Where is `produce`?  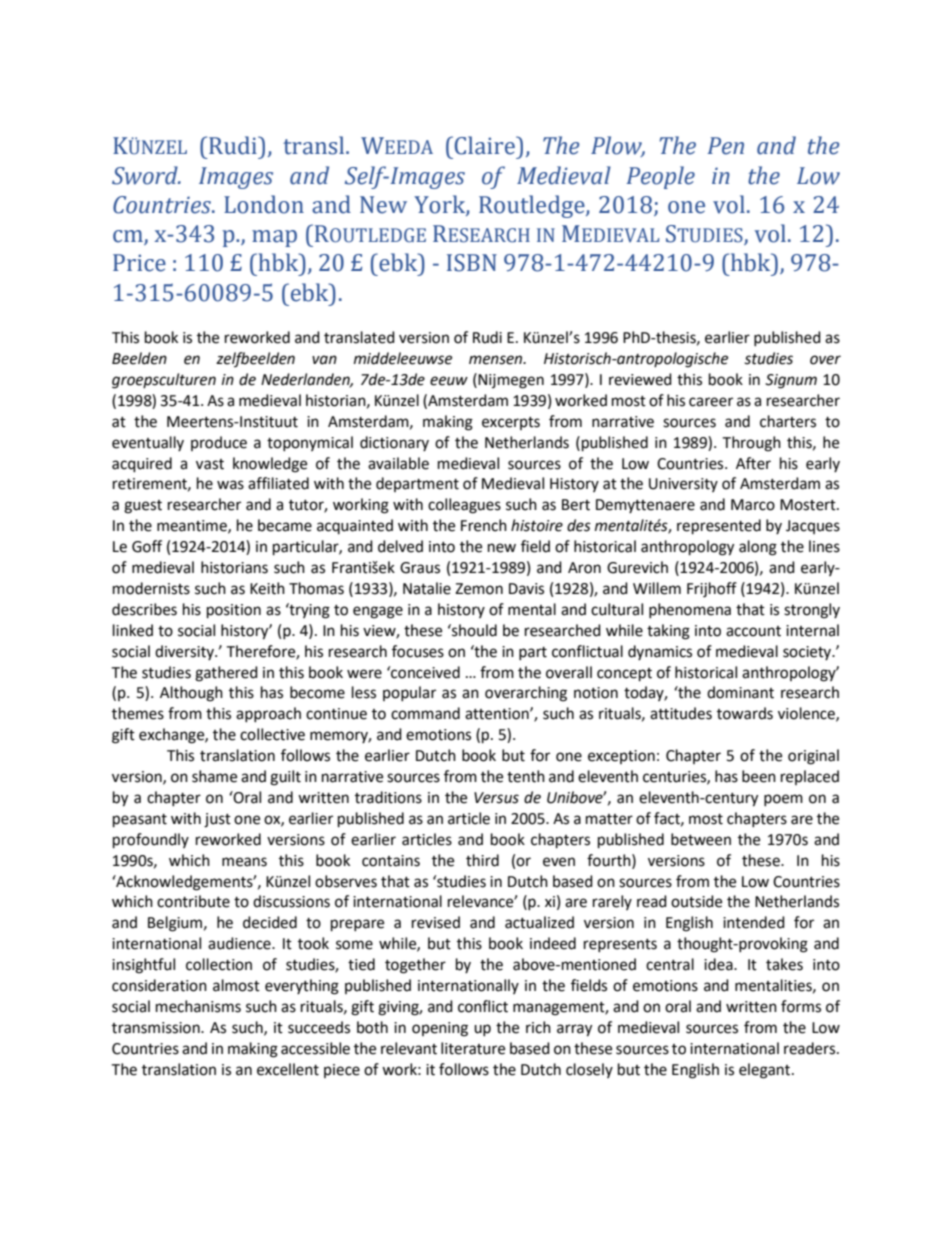
produce is located at coordinates (219, 443).
